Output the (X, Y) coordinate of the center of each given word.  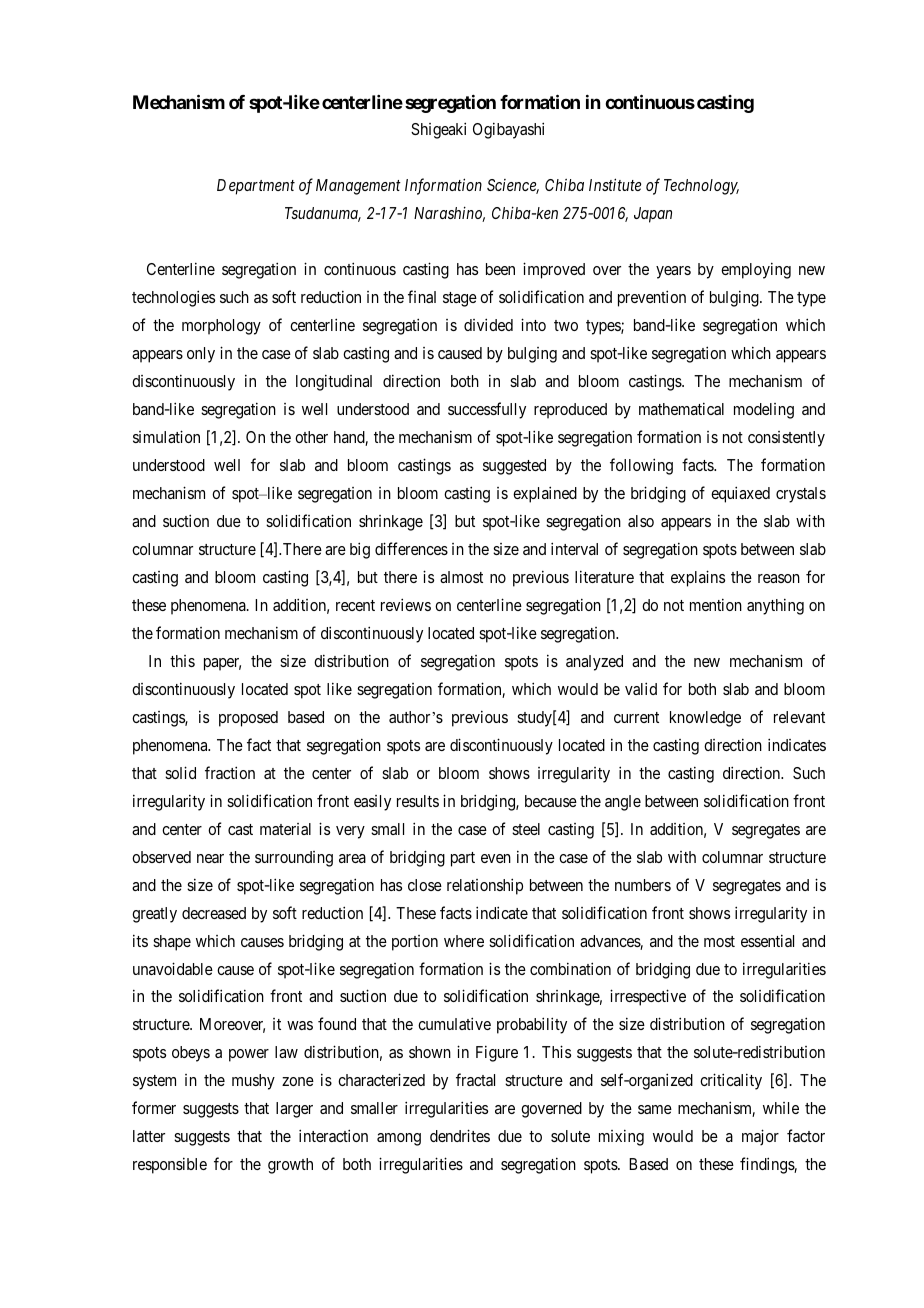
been (500, 269)
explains (698, 578)
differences (411, 548)
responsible (170, 1165)
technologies (173, 298)
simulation (166, 436)
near (210, 858)
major (760, 1137)
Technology (701, 187)
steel (526, 829)
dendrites (460, 1135)
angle (623, 803)
